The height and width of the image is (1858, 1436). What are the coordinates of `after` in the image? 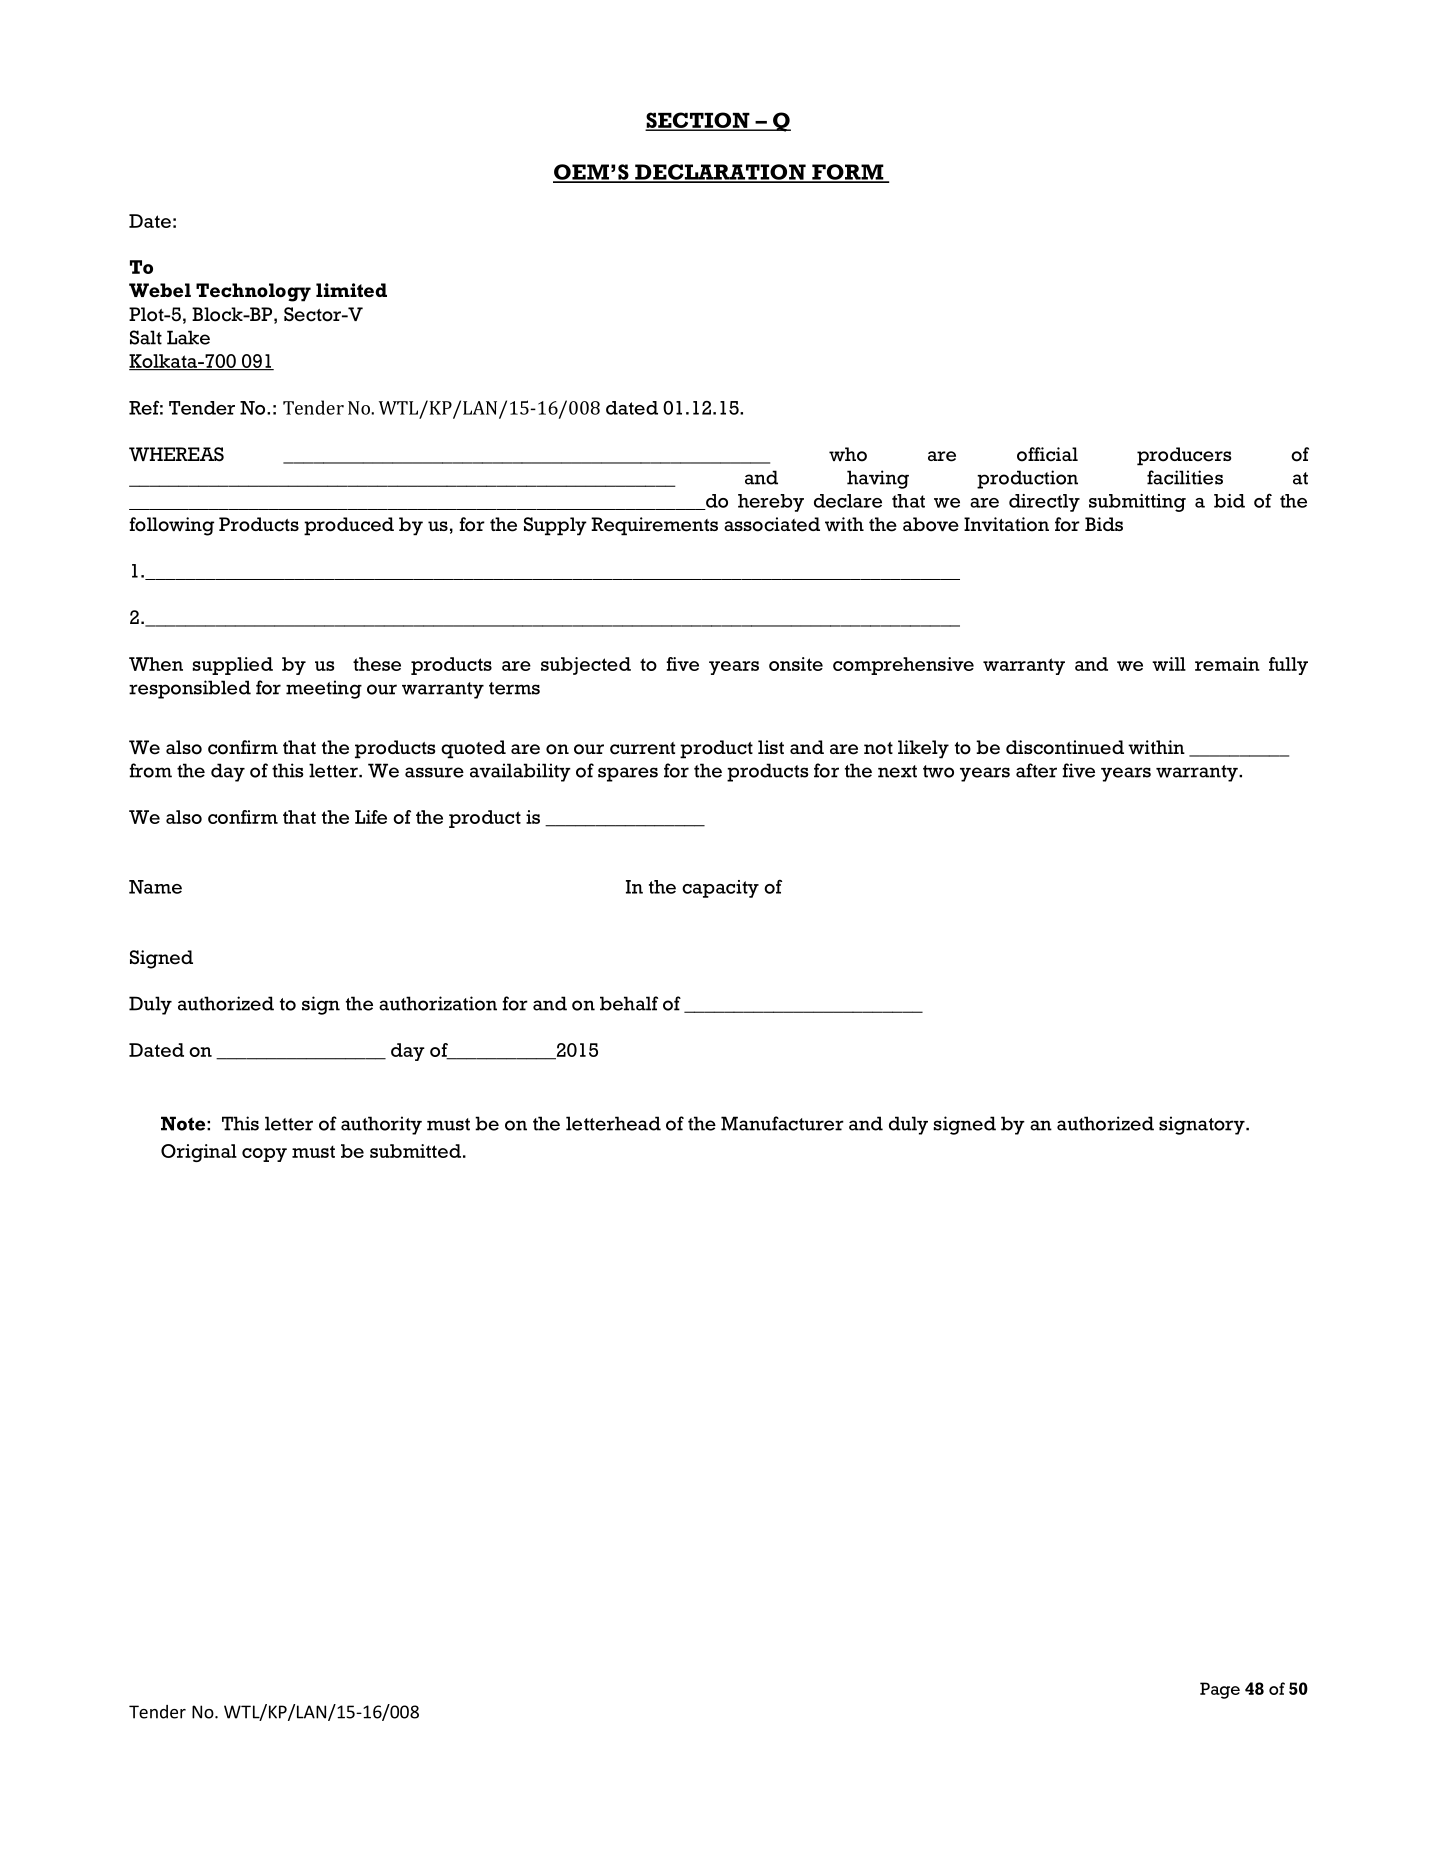 It's located at (1036, 770).
